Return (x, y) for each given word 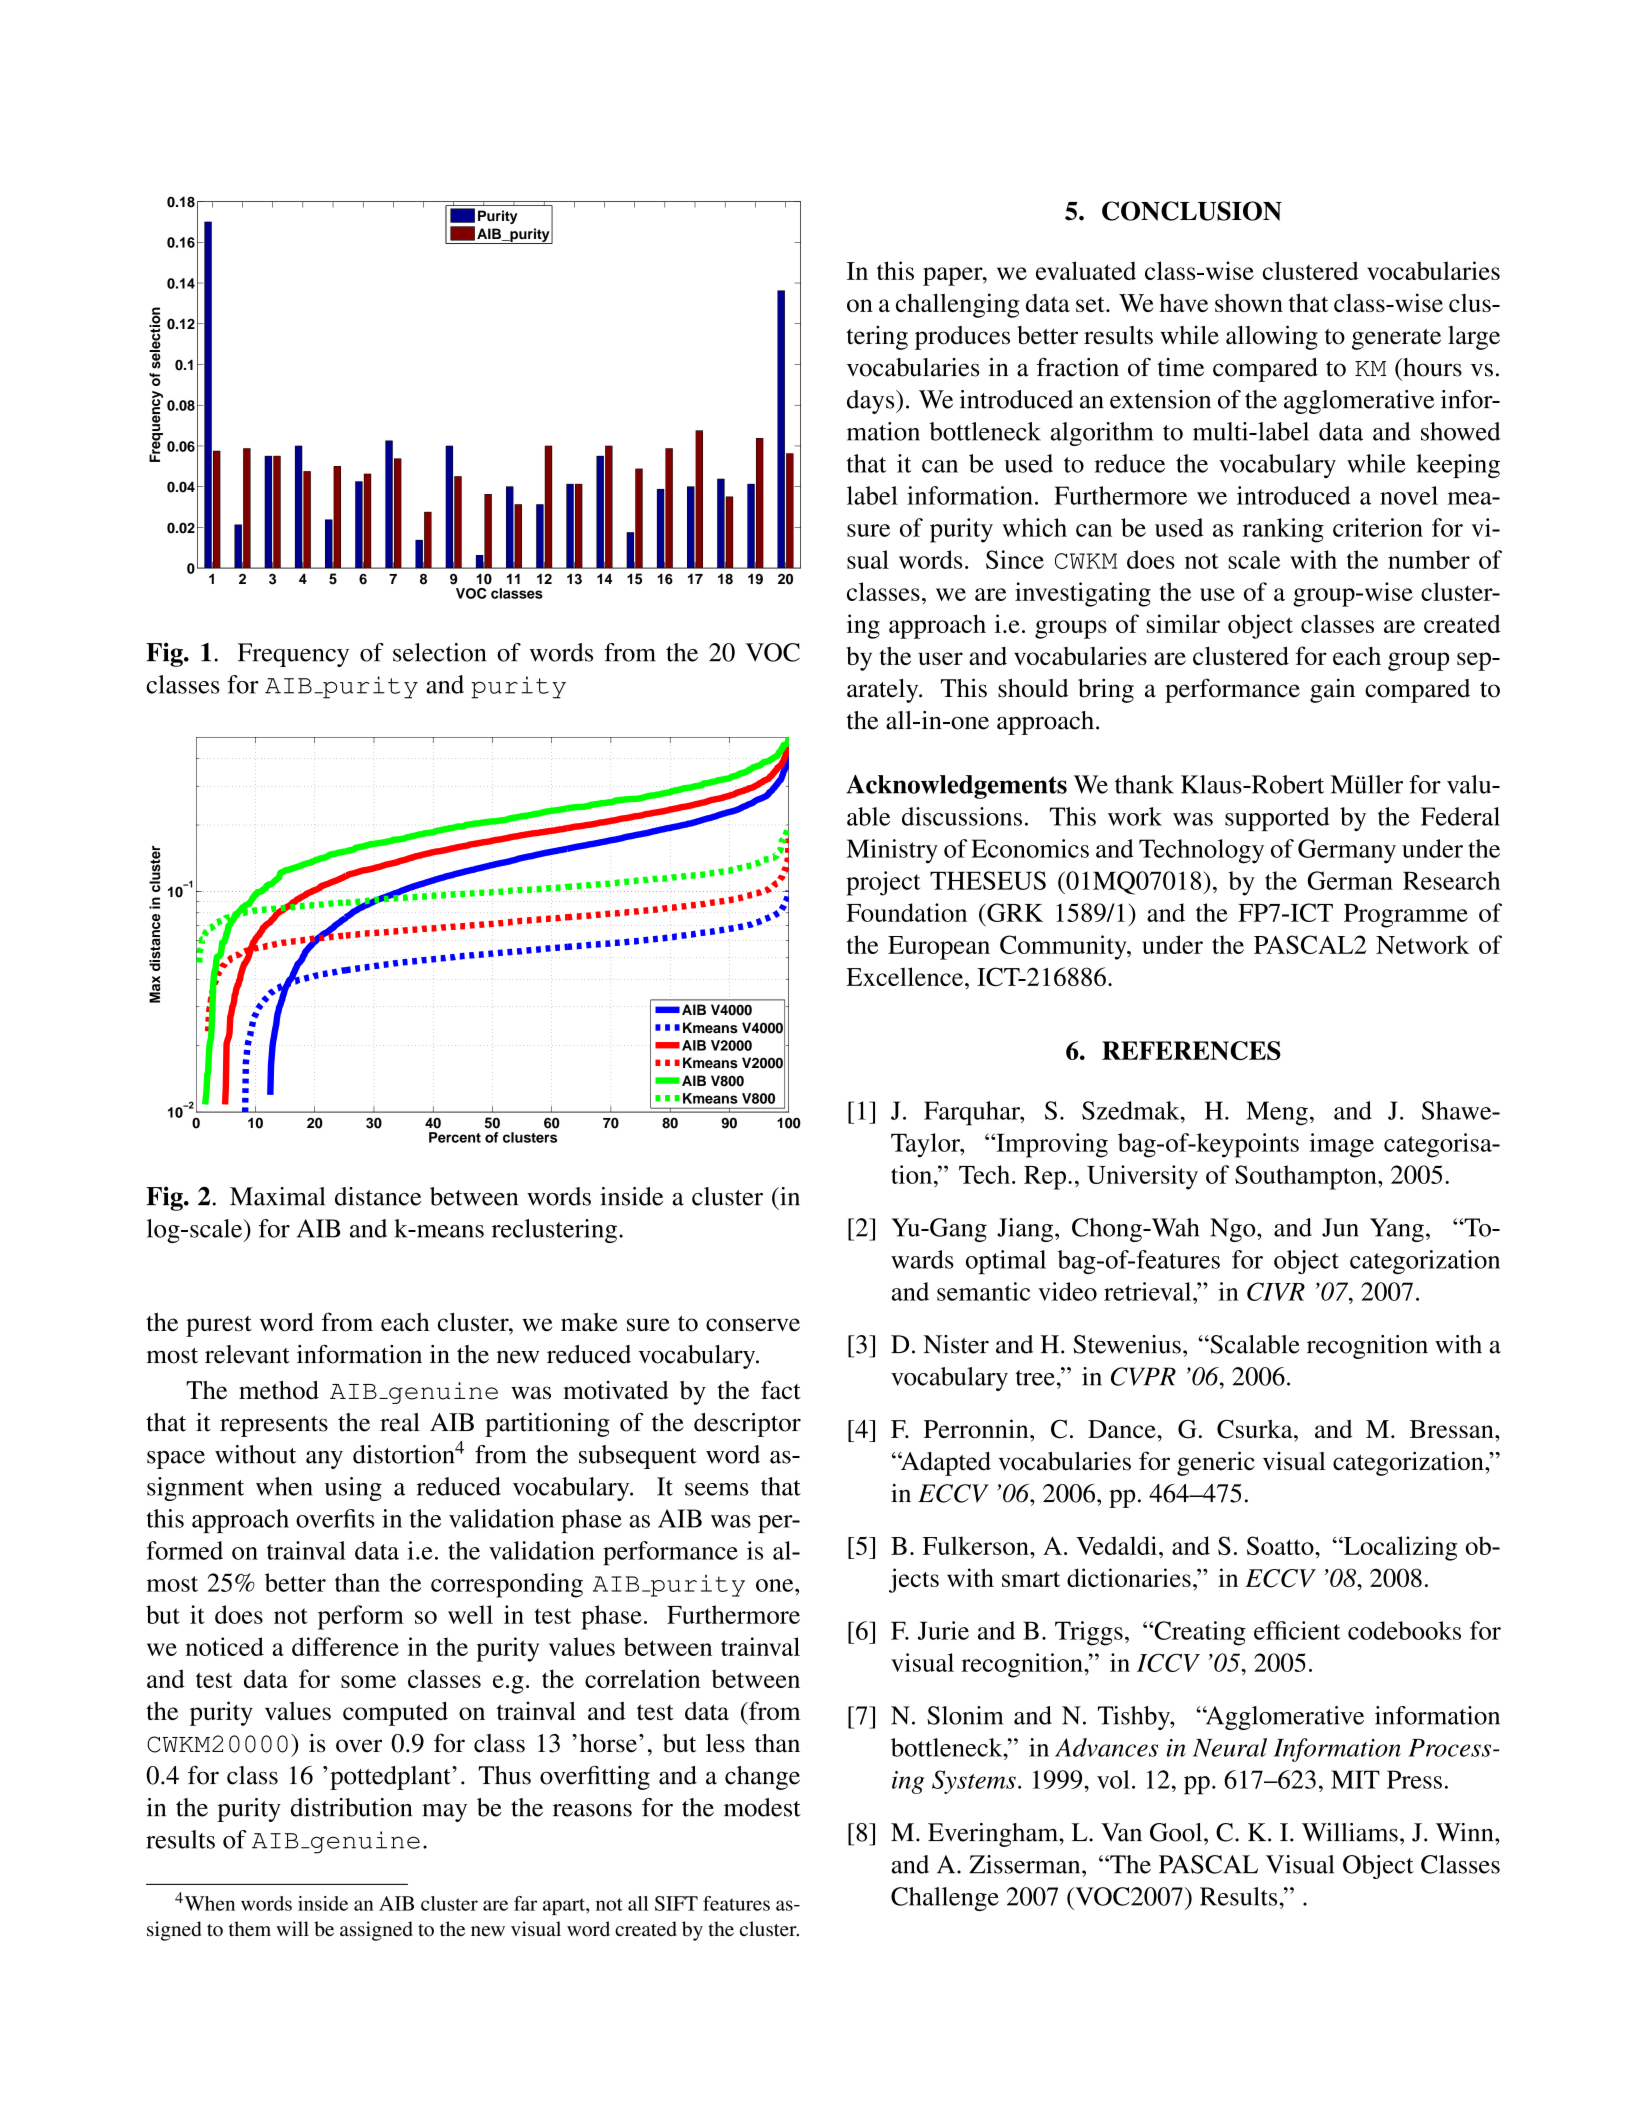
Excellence (906, 976)
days (872, 402)
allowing (1272, 337)
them (250, 1929)
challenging (957, 305)
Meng (1277, 1113)
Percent (455, 1137)
